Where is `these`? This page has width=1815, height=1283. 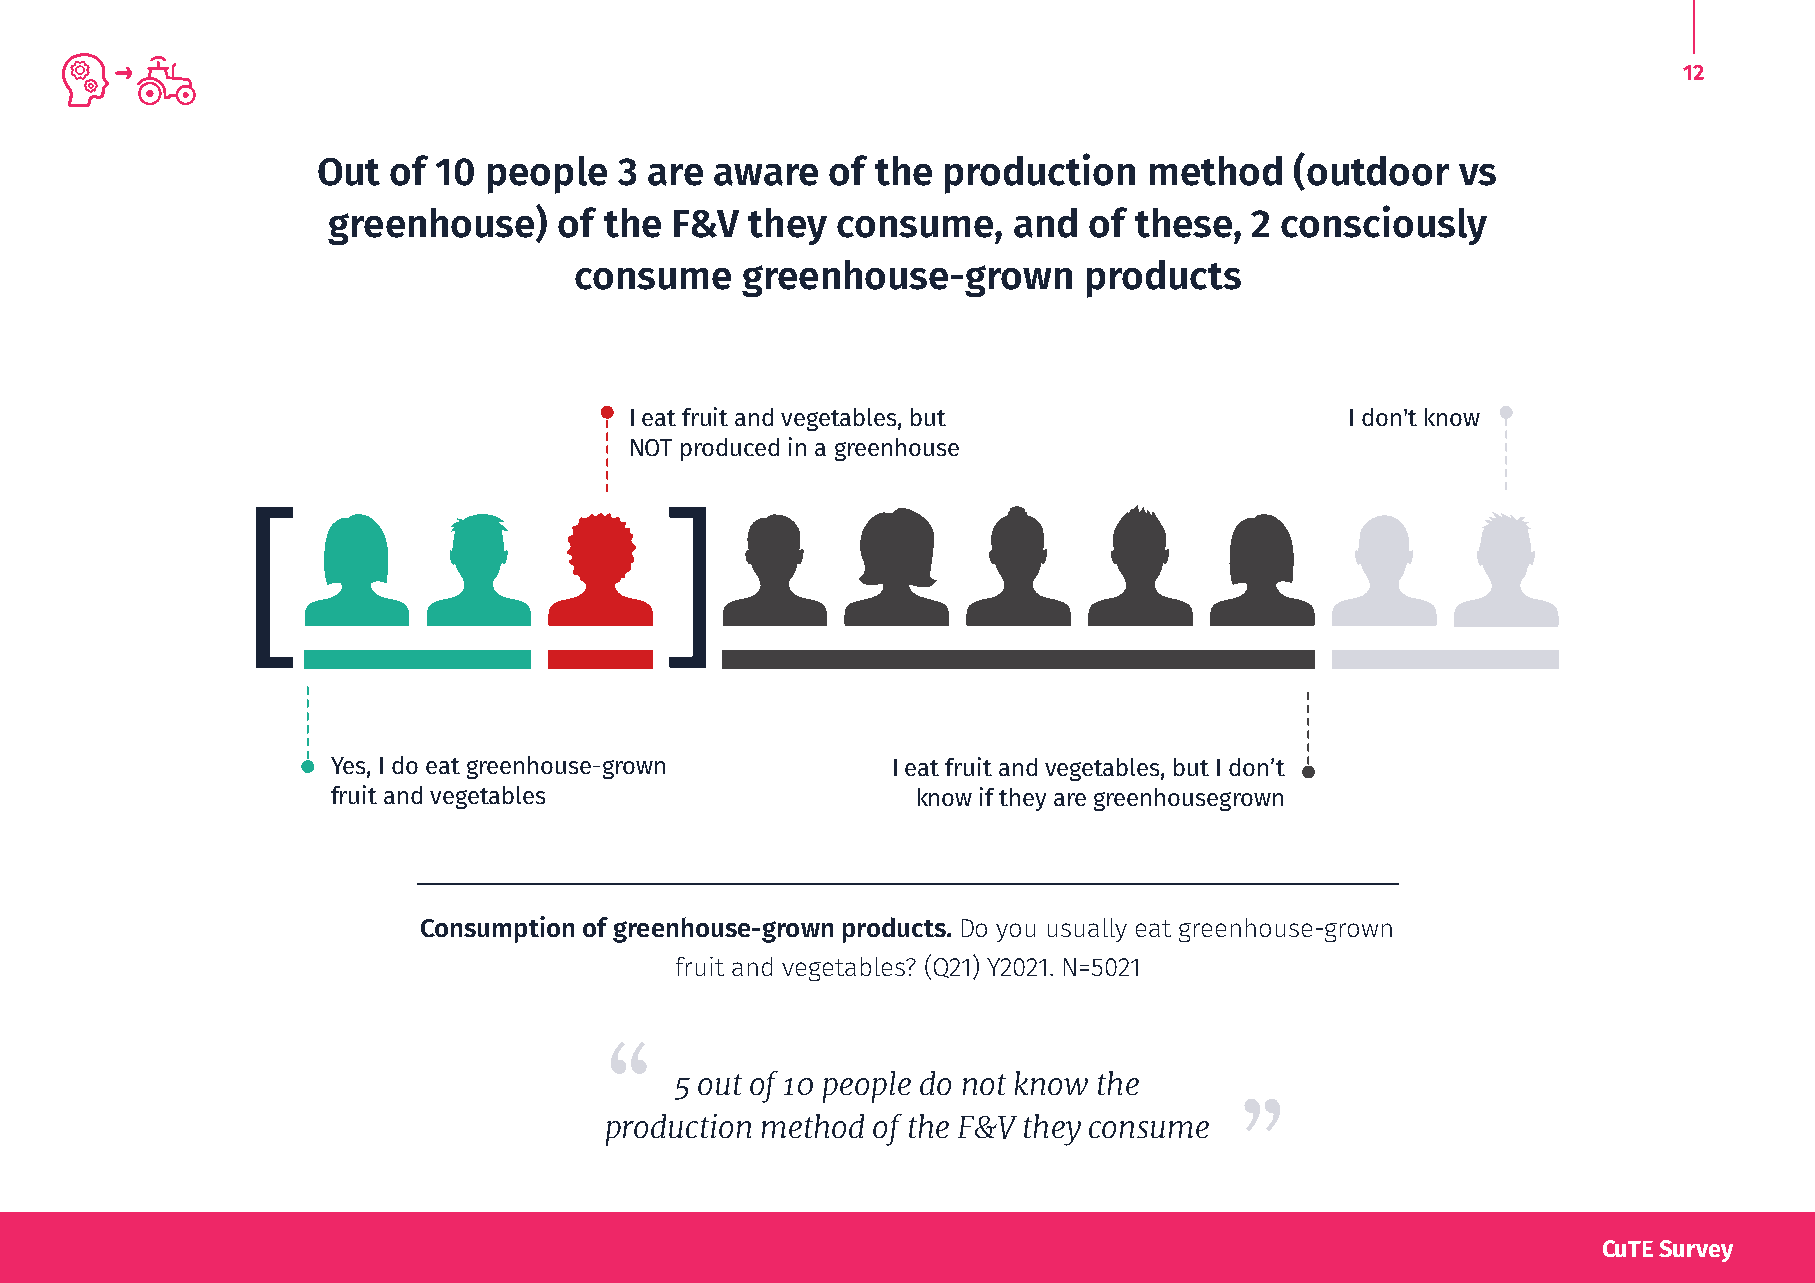 these is located at coordinates (1185, 223).
